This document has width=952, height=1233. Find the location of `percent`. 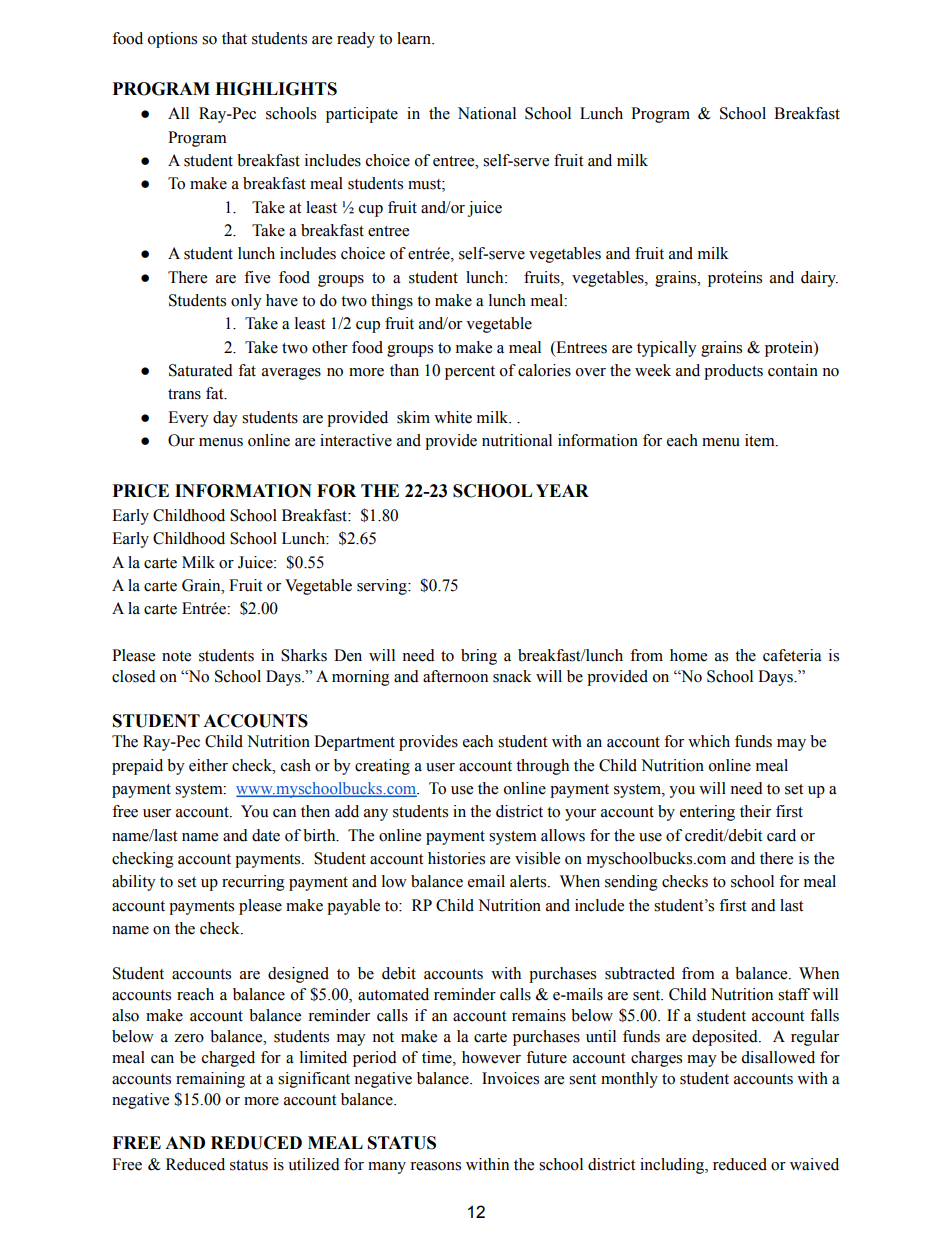

percent is located at coordinates (470, 373).
